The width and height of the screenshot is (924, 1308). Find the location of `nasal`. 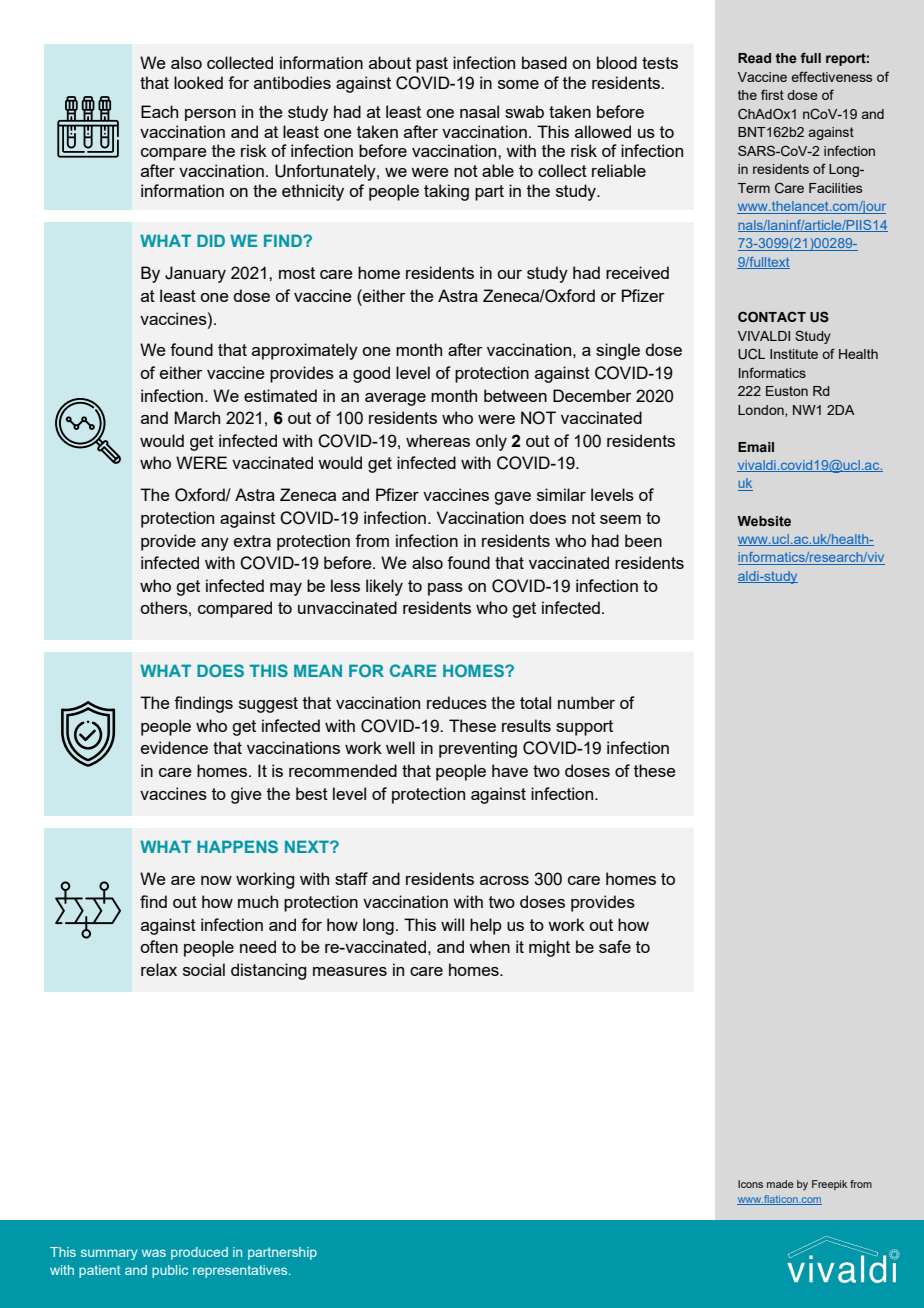

nasal is located at coordinates (479, 111).
